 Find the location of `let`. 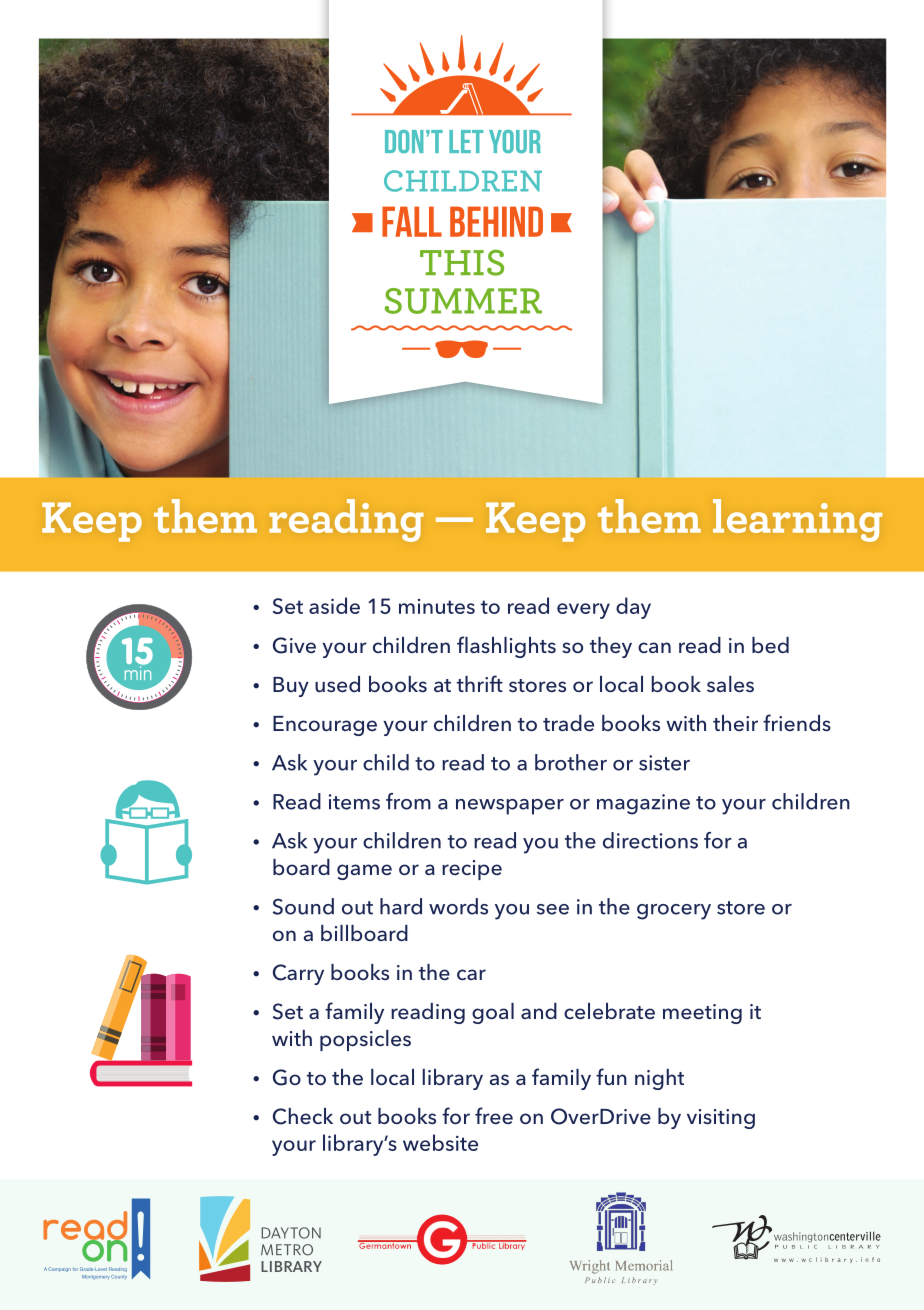

let is located at coordinates (466, 141).
